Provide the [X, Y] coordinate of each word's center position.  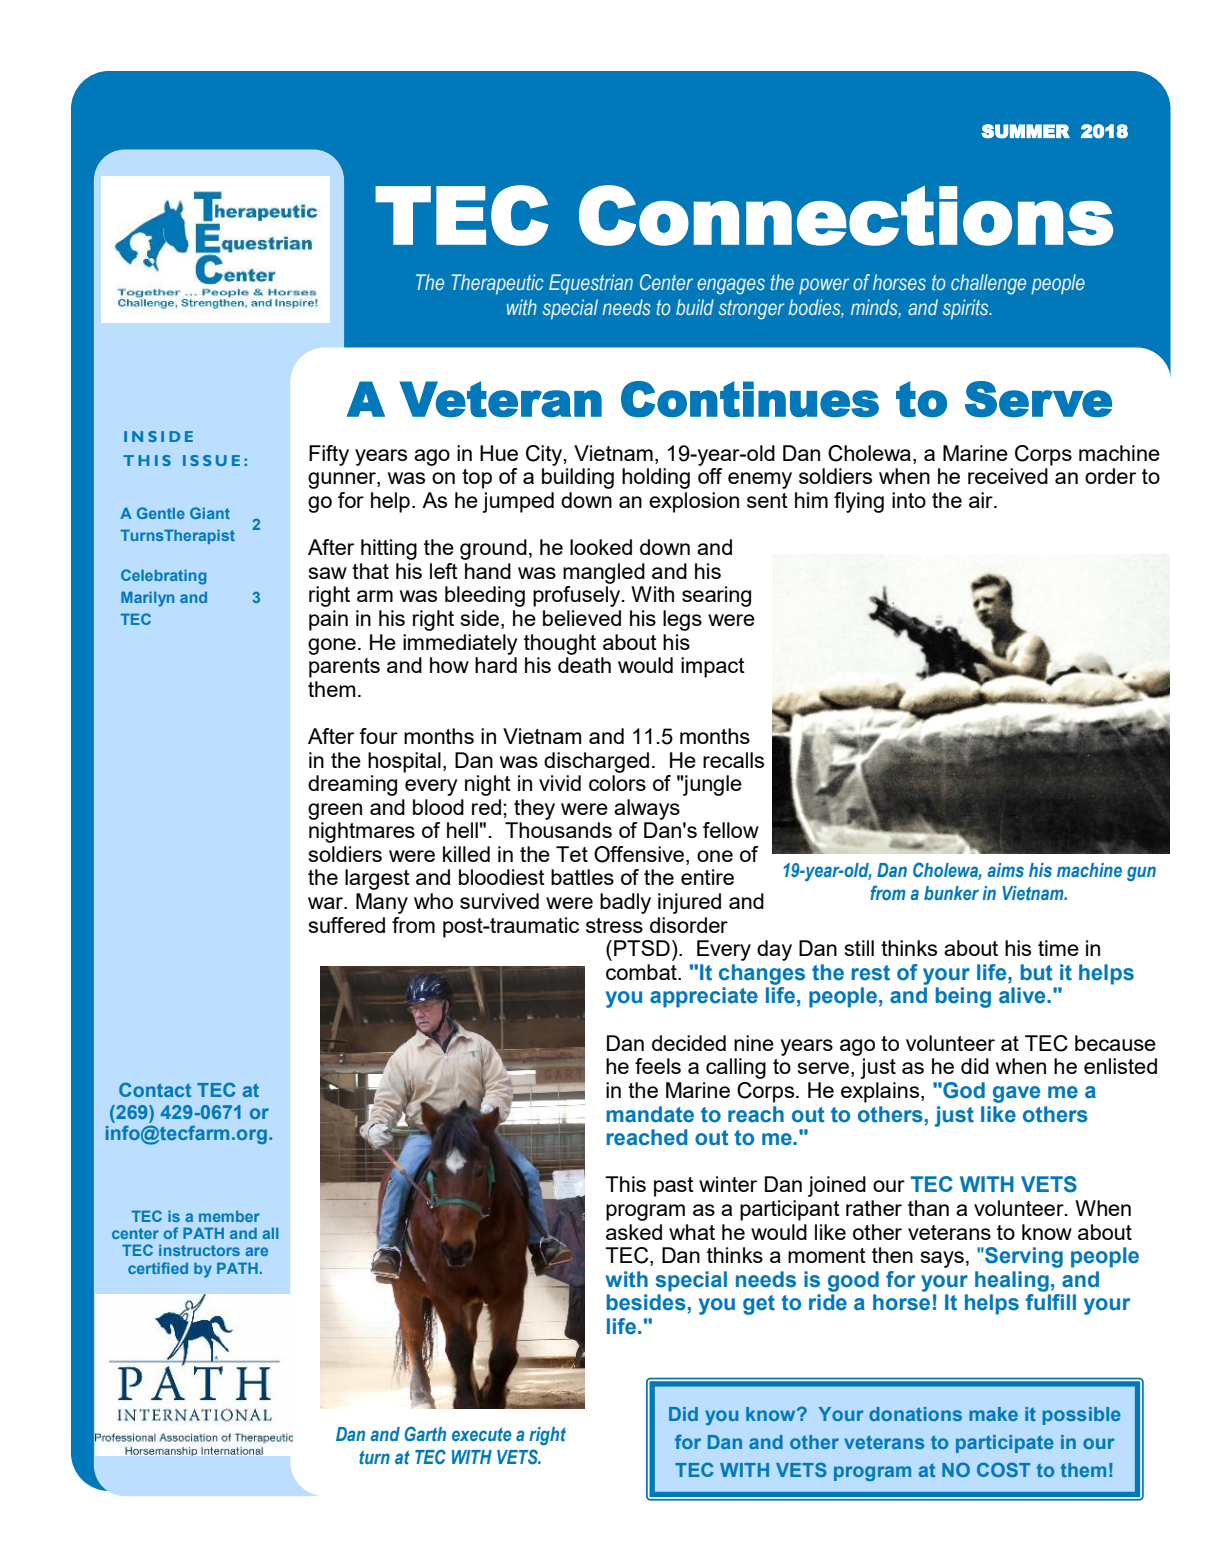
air [982, 500]
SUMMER [1025, 131]
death [584, 665]
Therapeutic [497, 284]
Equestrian [591, 284]
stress [614, 925]
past [674, 1187]
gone [332, 646]
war [327, 903]
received [1008, 476]
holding [656, 478]
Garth [425, 1434]
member [229, 1216]
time [1058, 948]
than [928, 1208]
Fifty [329, 455]
